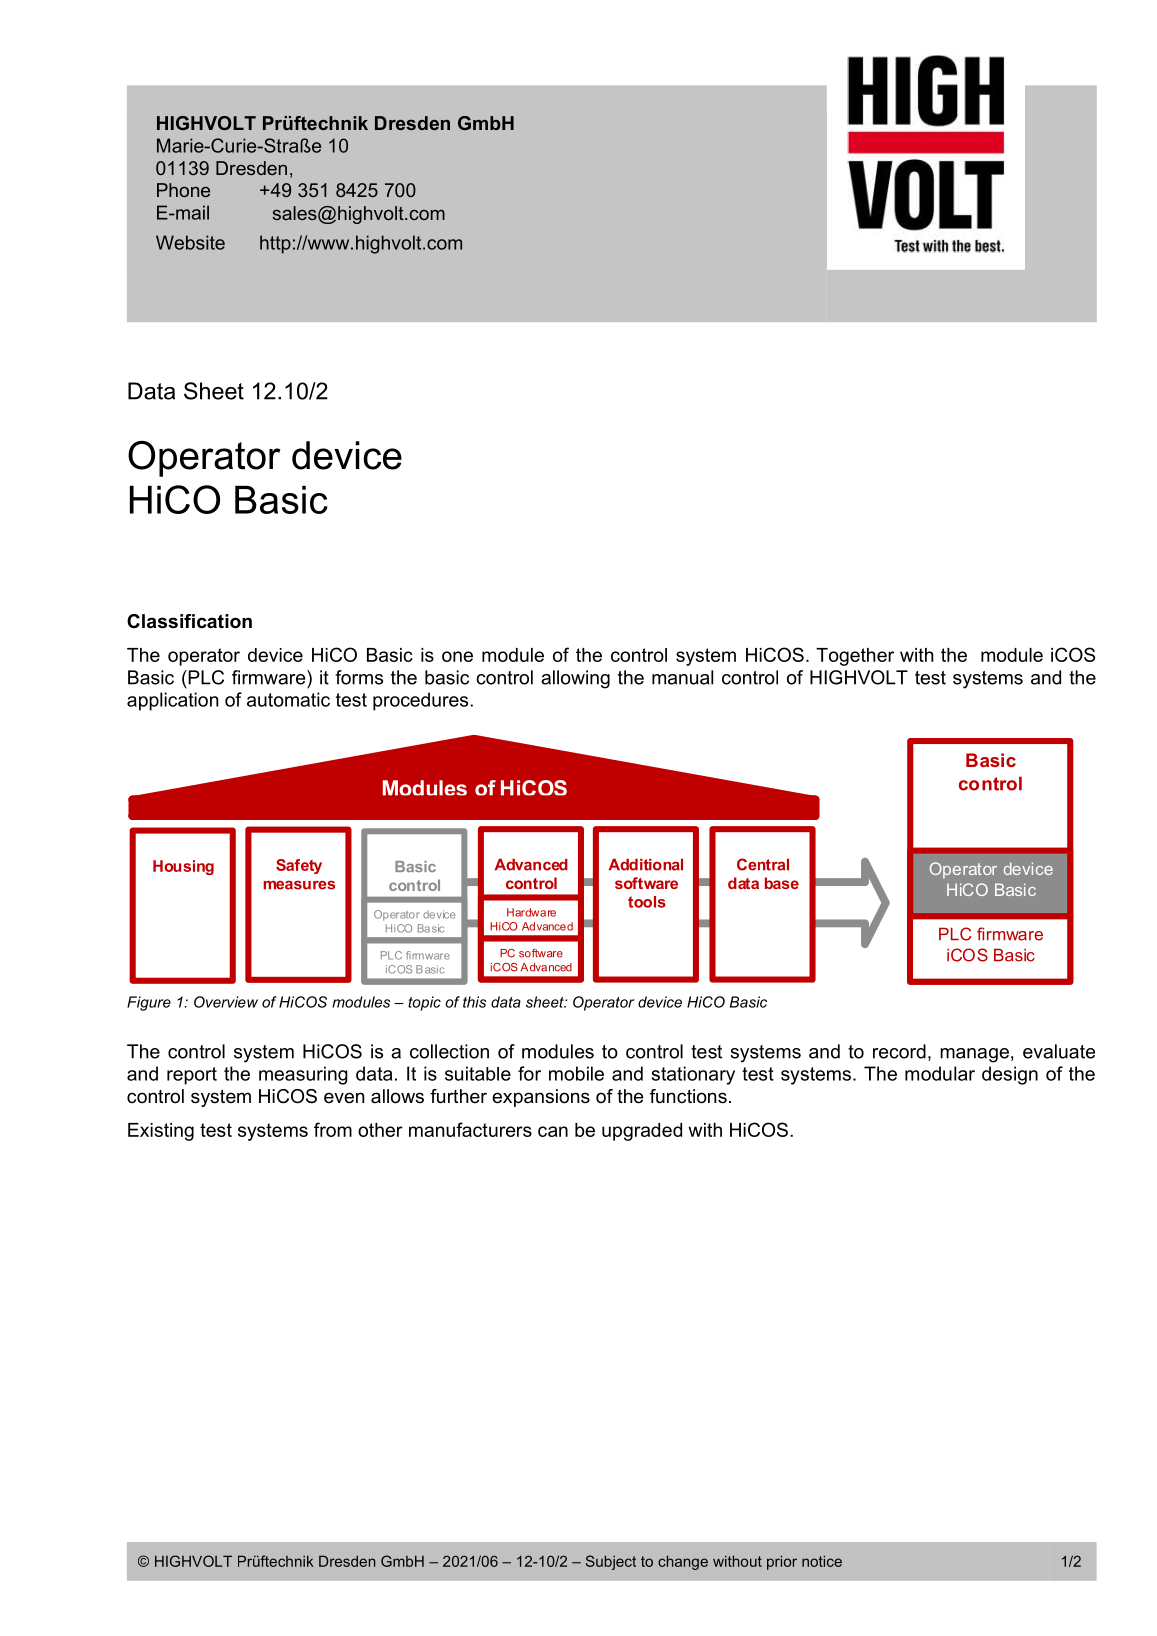 The height and width of the image is (1636, 1157). Describe the element at coordinates (782, 883) in the image. I see `base` at that location.
